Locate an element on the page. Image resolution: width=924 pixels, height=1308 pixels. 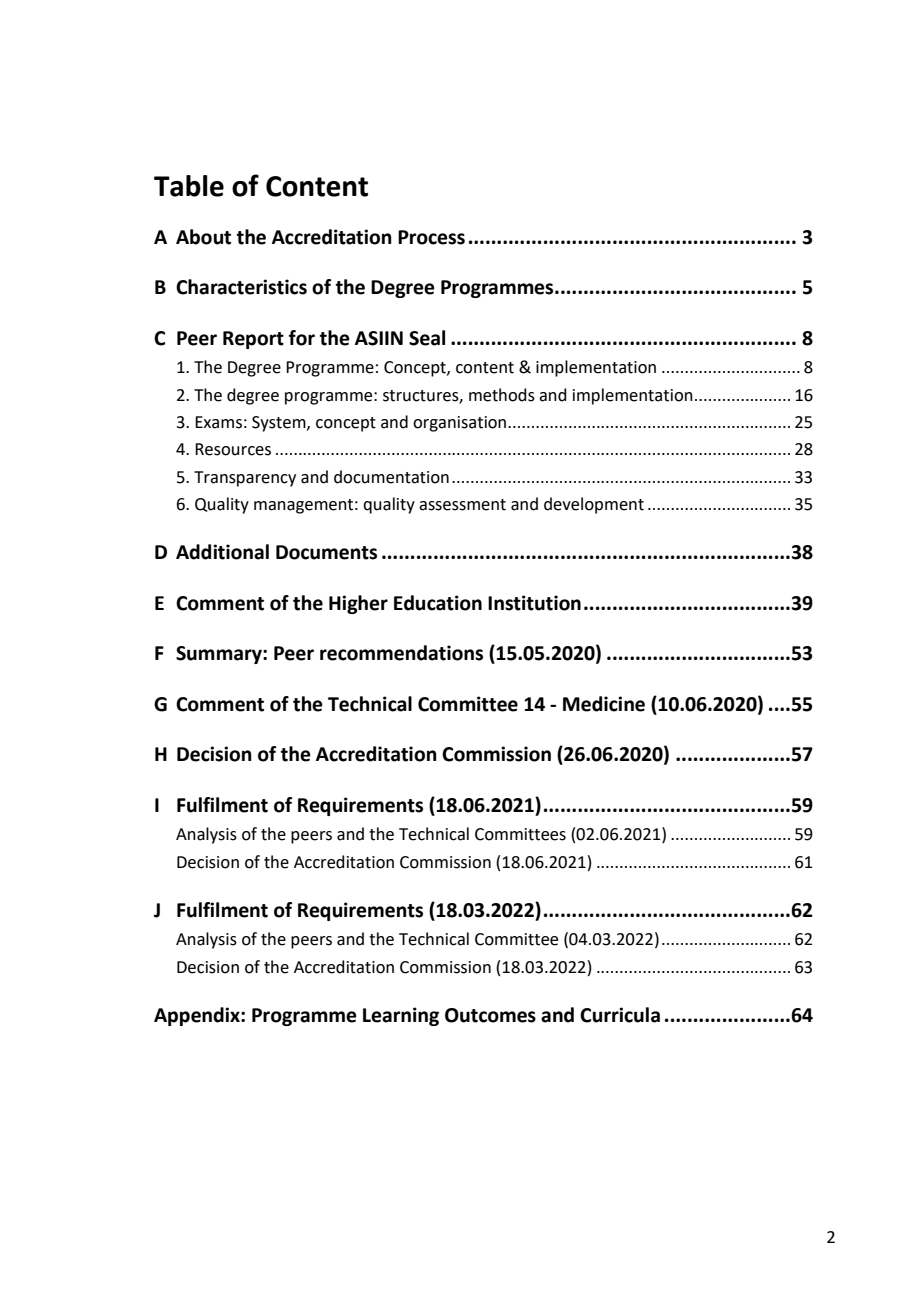
Medicine is located at coordinates (604, 704).
